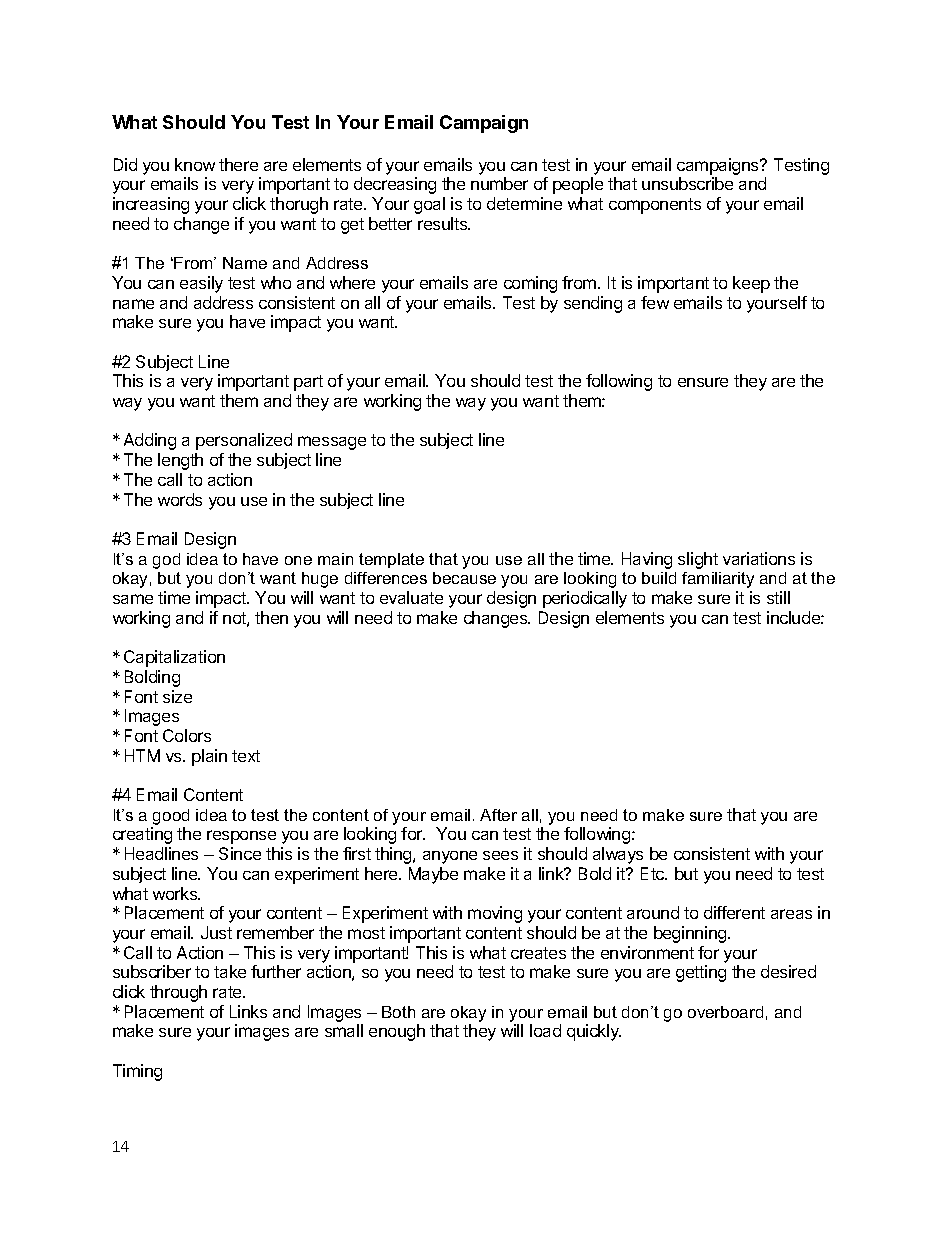 The height and width of the page is (1233, 952). What do you see at coordinates (687, 183) in the page?
I see `unsubscribe` at bounding box center [687, 183].
